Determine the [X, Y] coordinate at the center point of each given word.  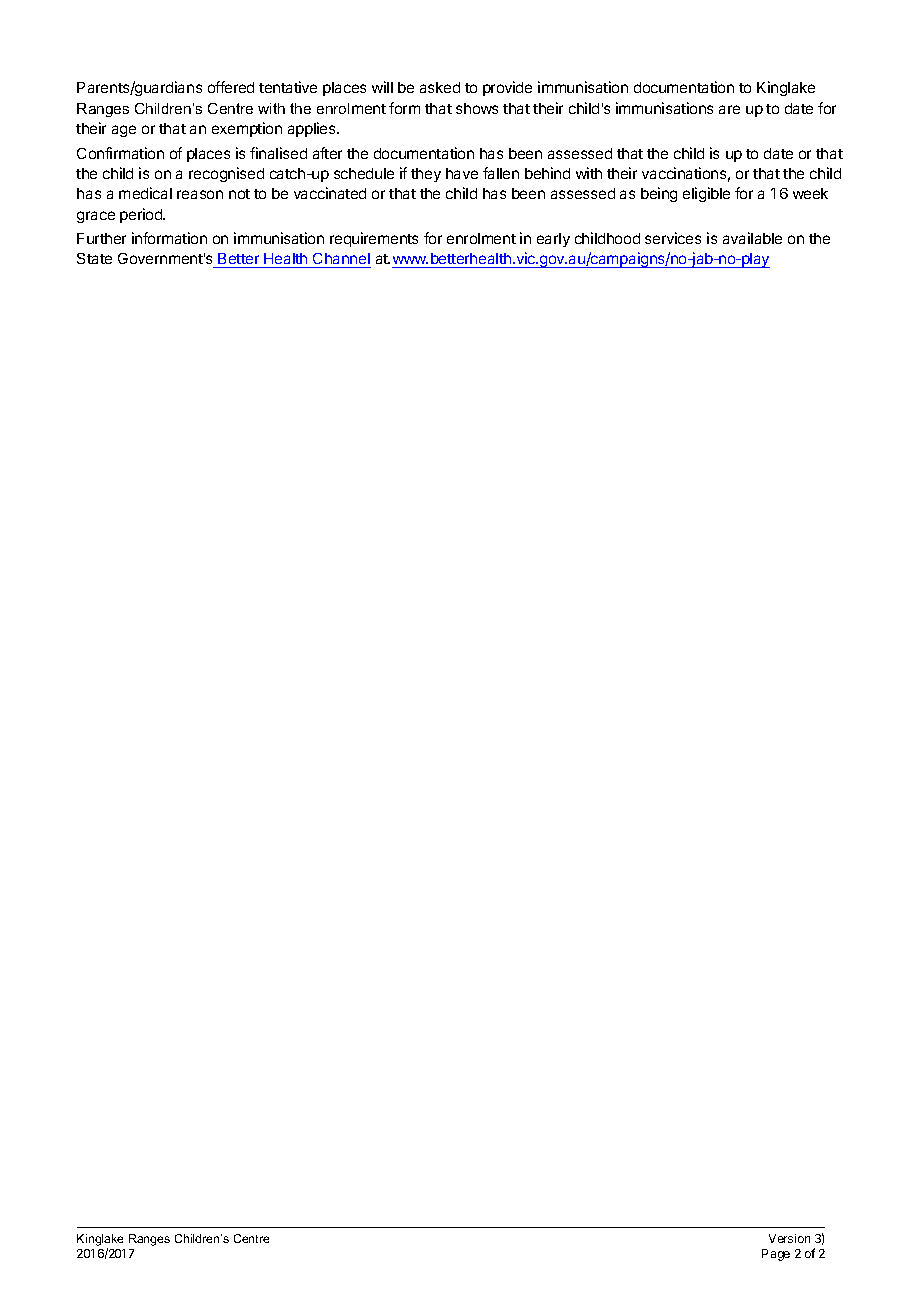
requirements [374, 239]
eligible [706, 194]
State [94, 258]
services [673, 238]
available [752, 238]
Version [789, 1238]
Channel [341, 260]
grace [96, 217]
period [142, 215]
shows [477, 108]
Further [101, 238]
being [659, 194]
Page [776, 1255]
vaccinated [330, 193]
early [553, 240]
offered [231, 87]
